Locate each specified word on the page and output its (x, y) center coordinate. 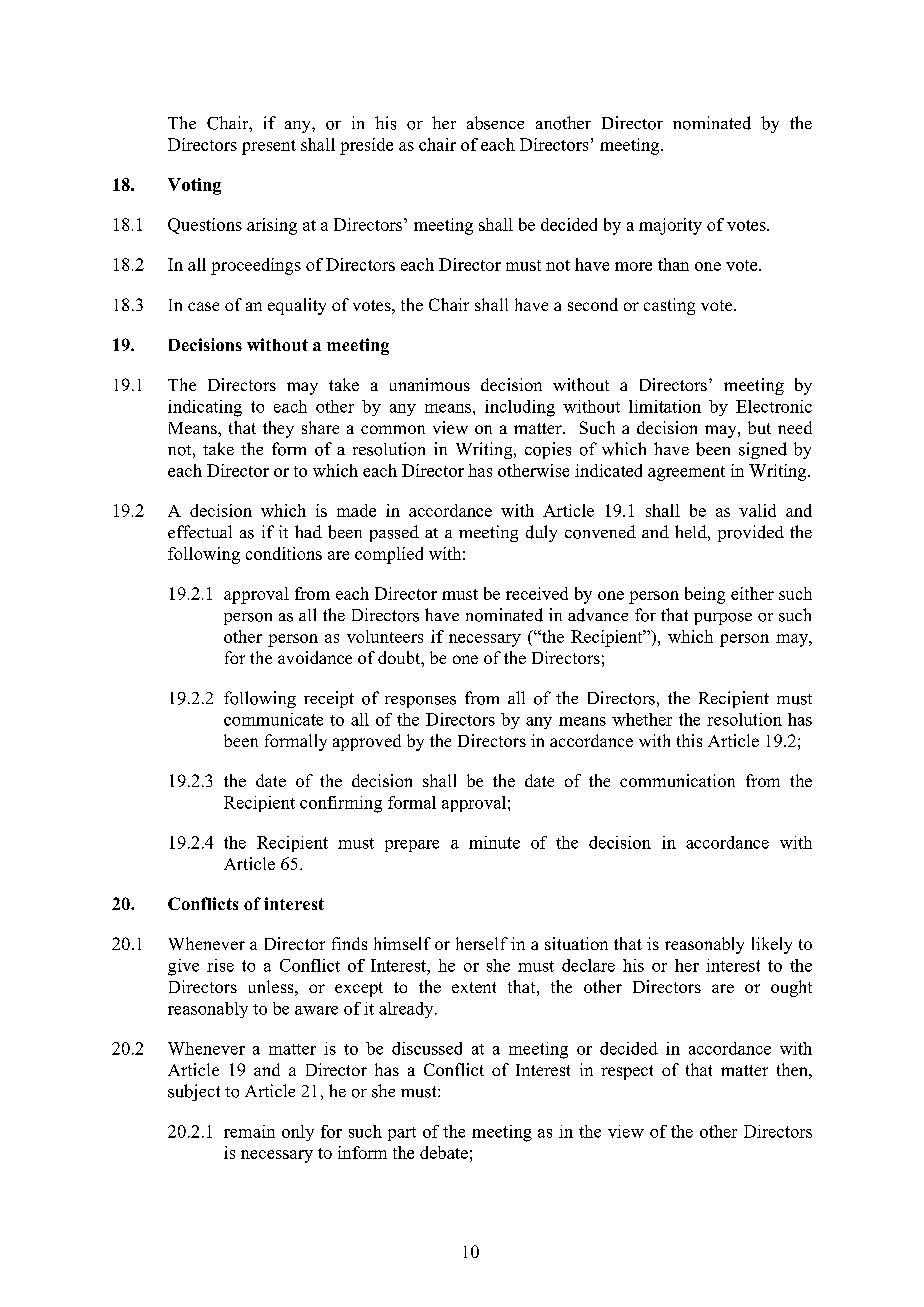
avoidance (315, 657)
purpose (723, 619)
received (537, 593)
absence (495, 123)
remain (249, 1131)
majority (670, 226)
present (269, 147)
